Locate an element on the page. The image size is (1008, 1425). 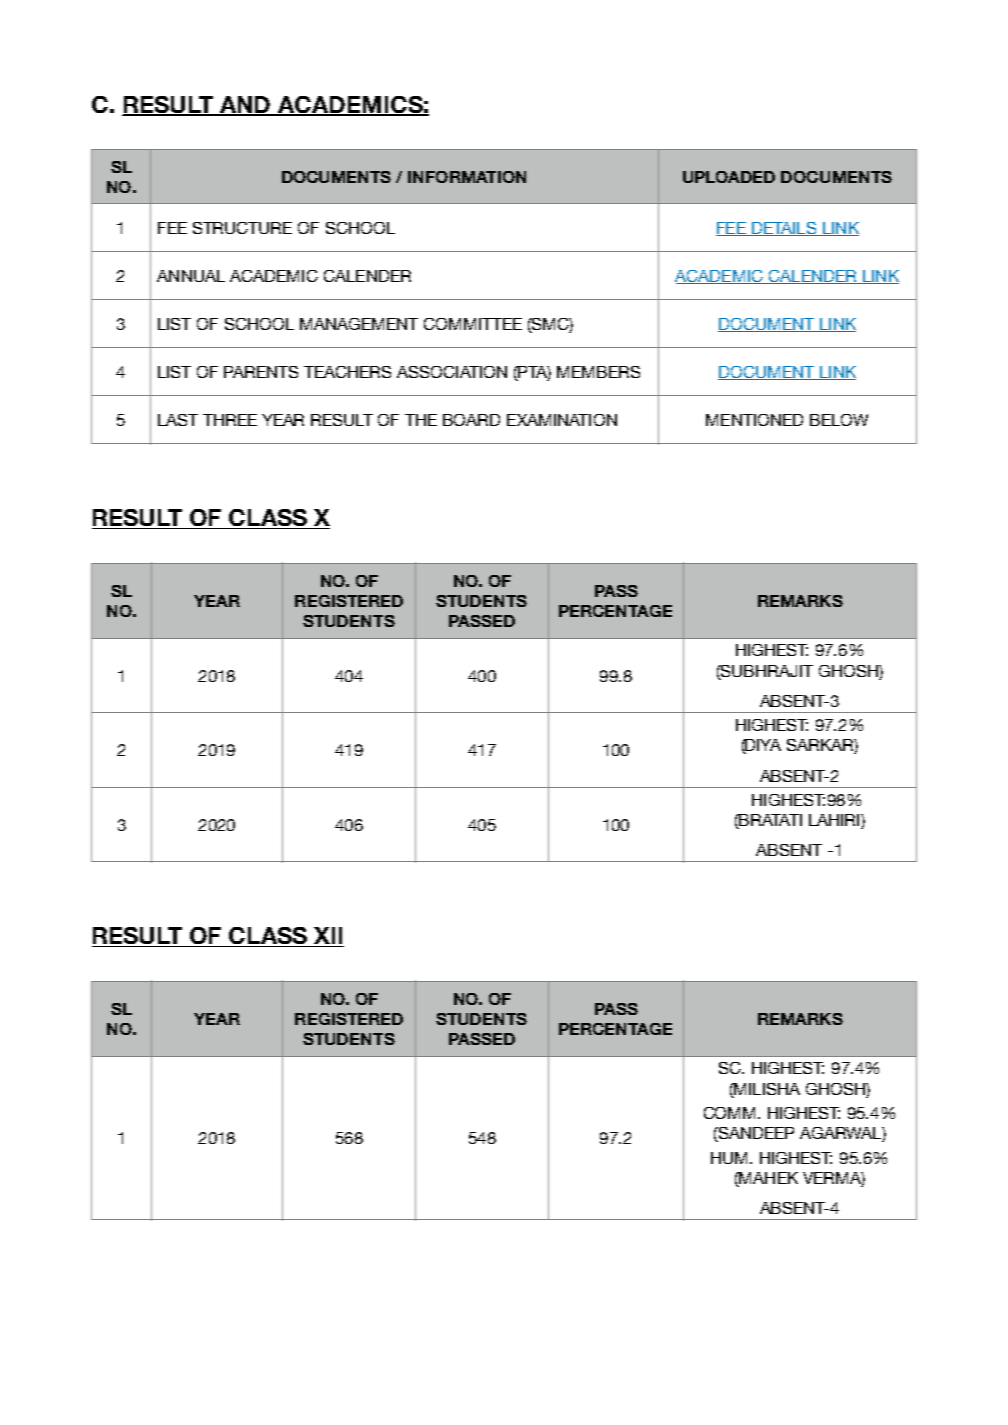
INFORMATION is located at coordinates (467, 177).
